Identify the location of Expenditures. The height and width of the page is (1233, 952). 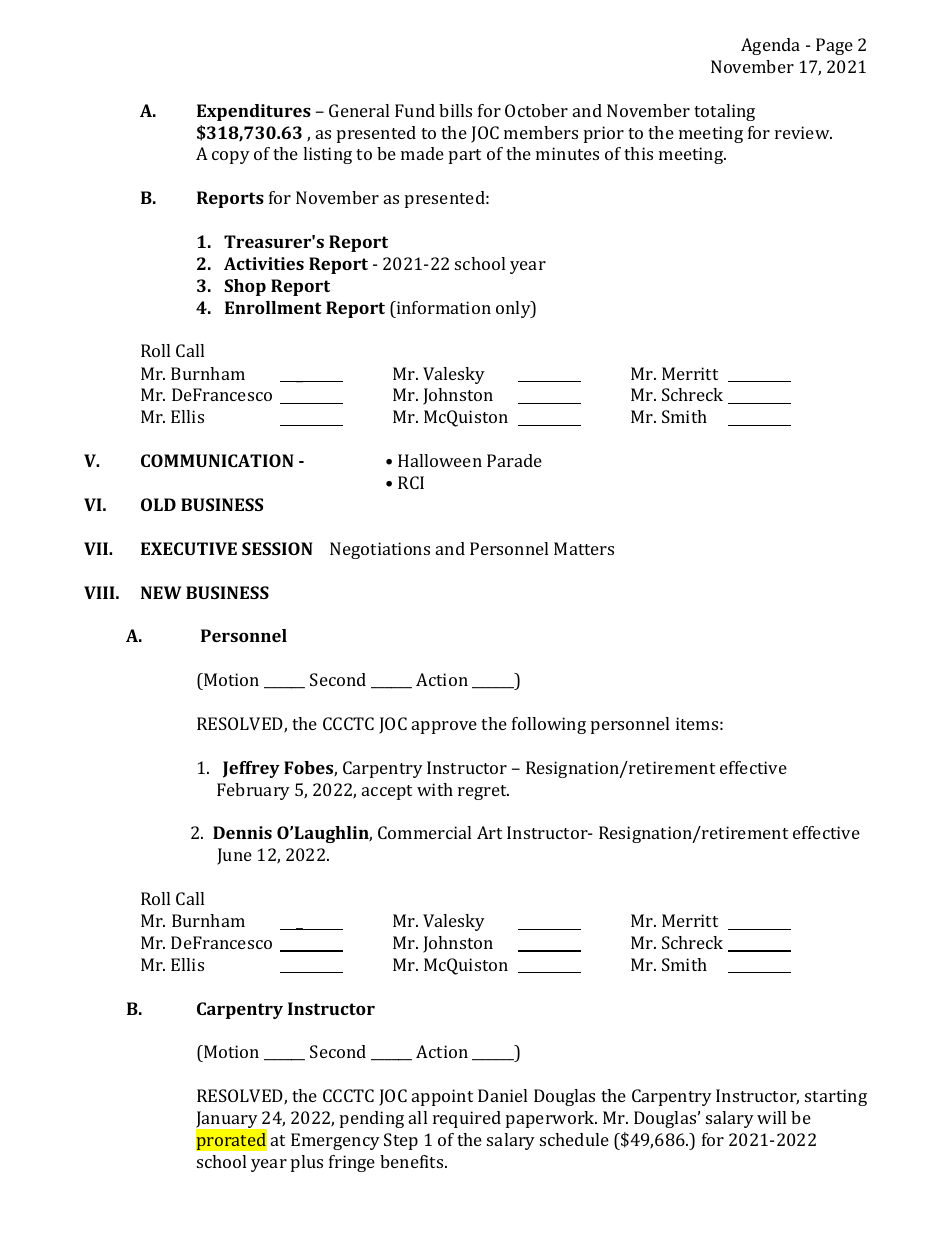
(254, 112).
